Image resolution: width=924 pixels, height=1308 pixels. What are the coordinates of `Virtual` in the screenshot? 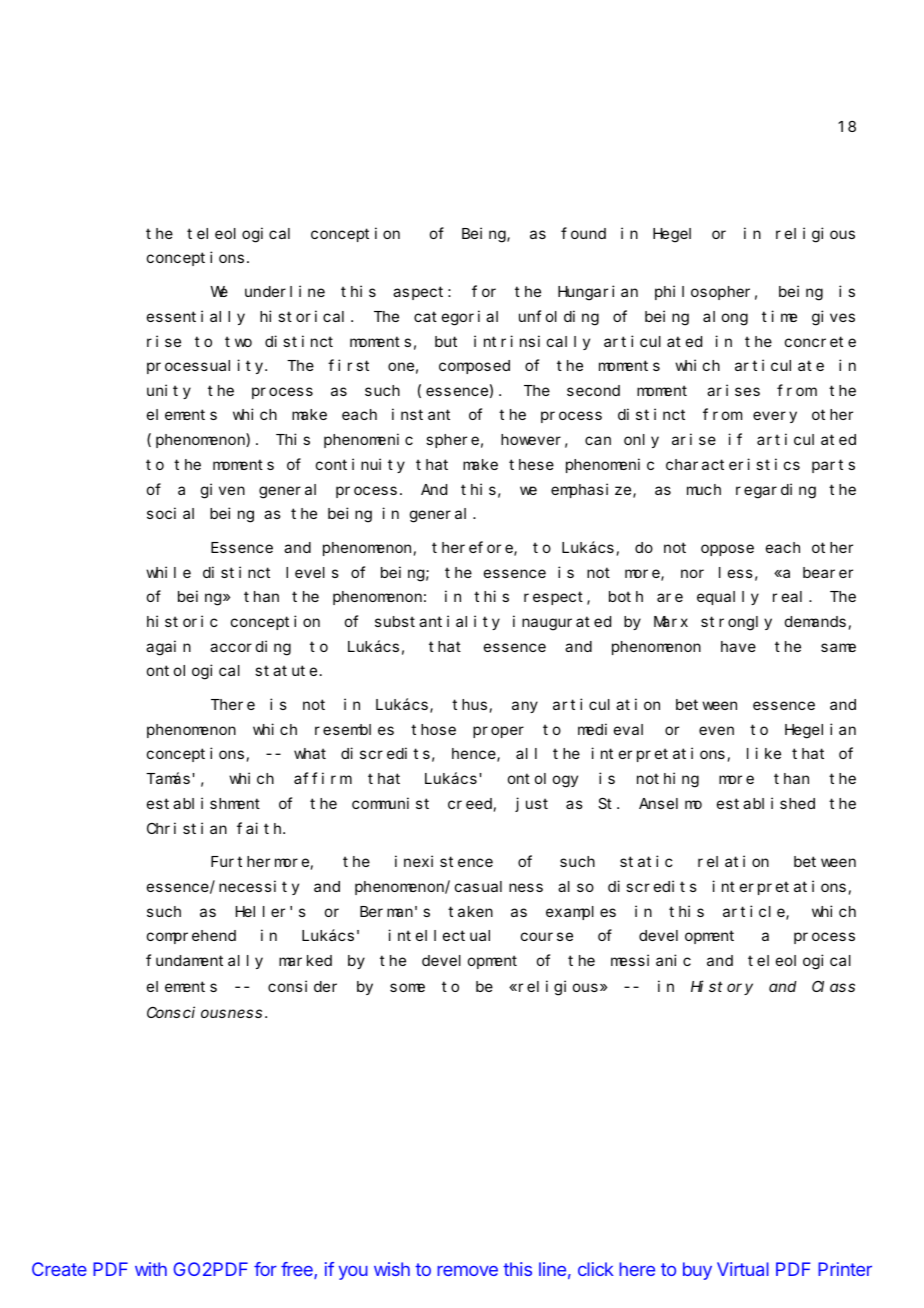 It's located at (743, 1269).
